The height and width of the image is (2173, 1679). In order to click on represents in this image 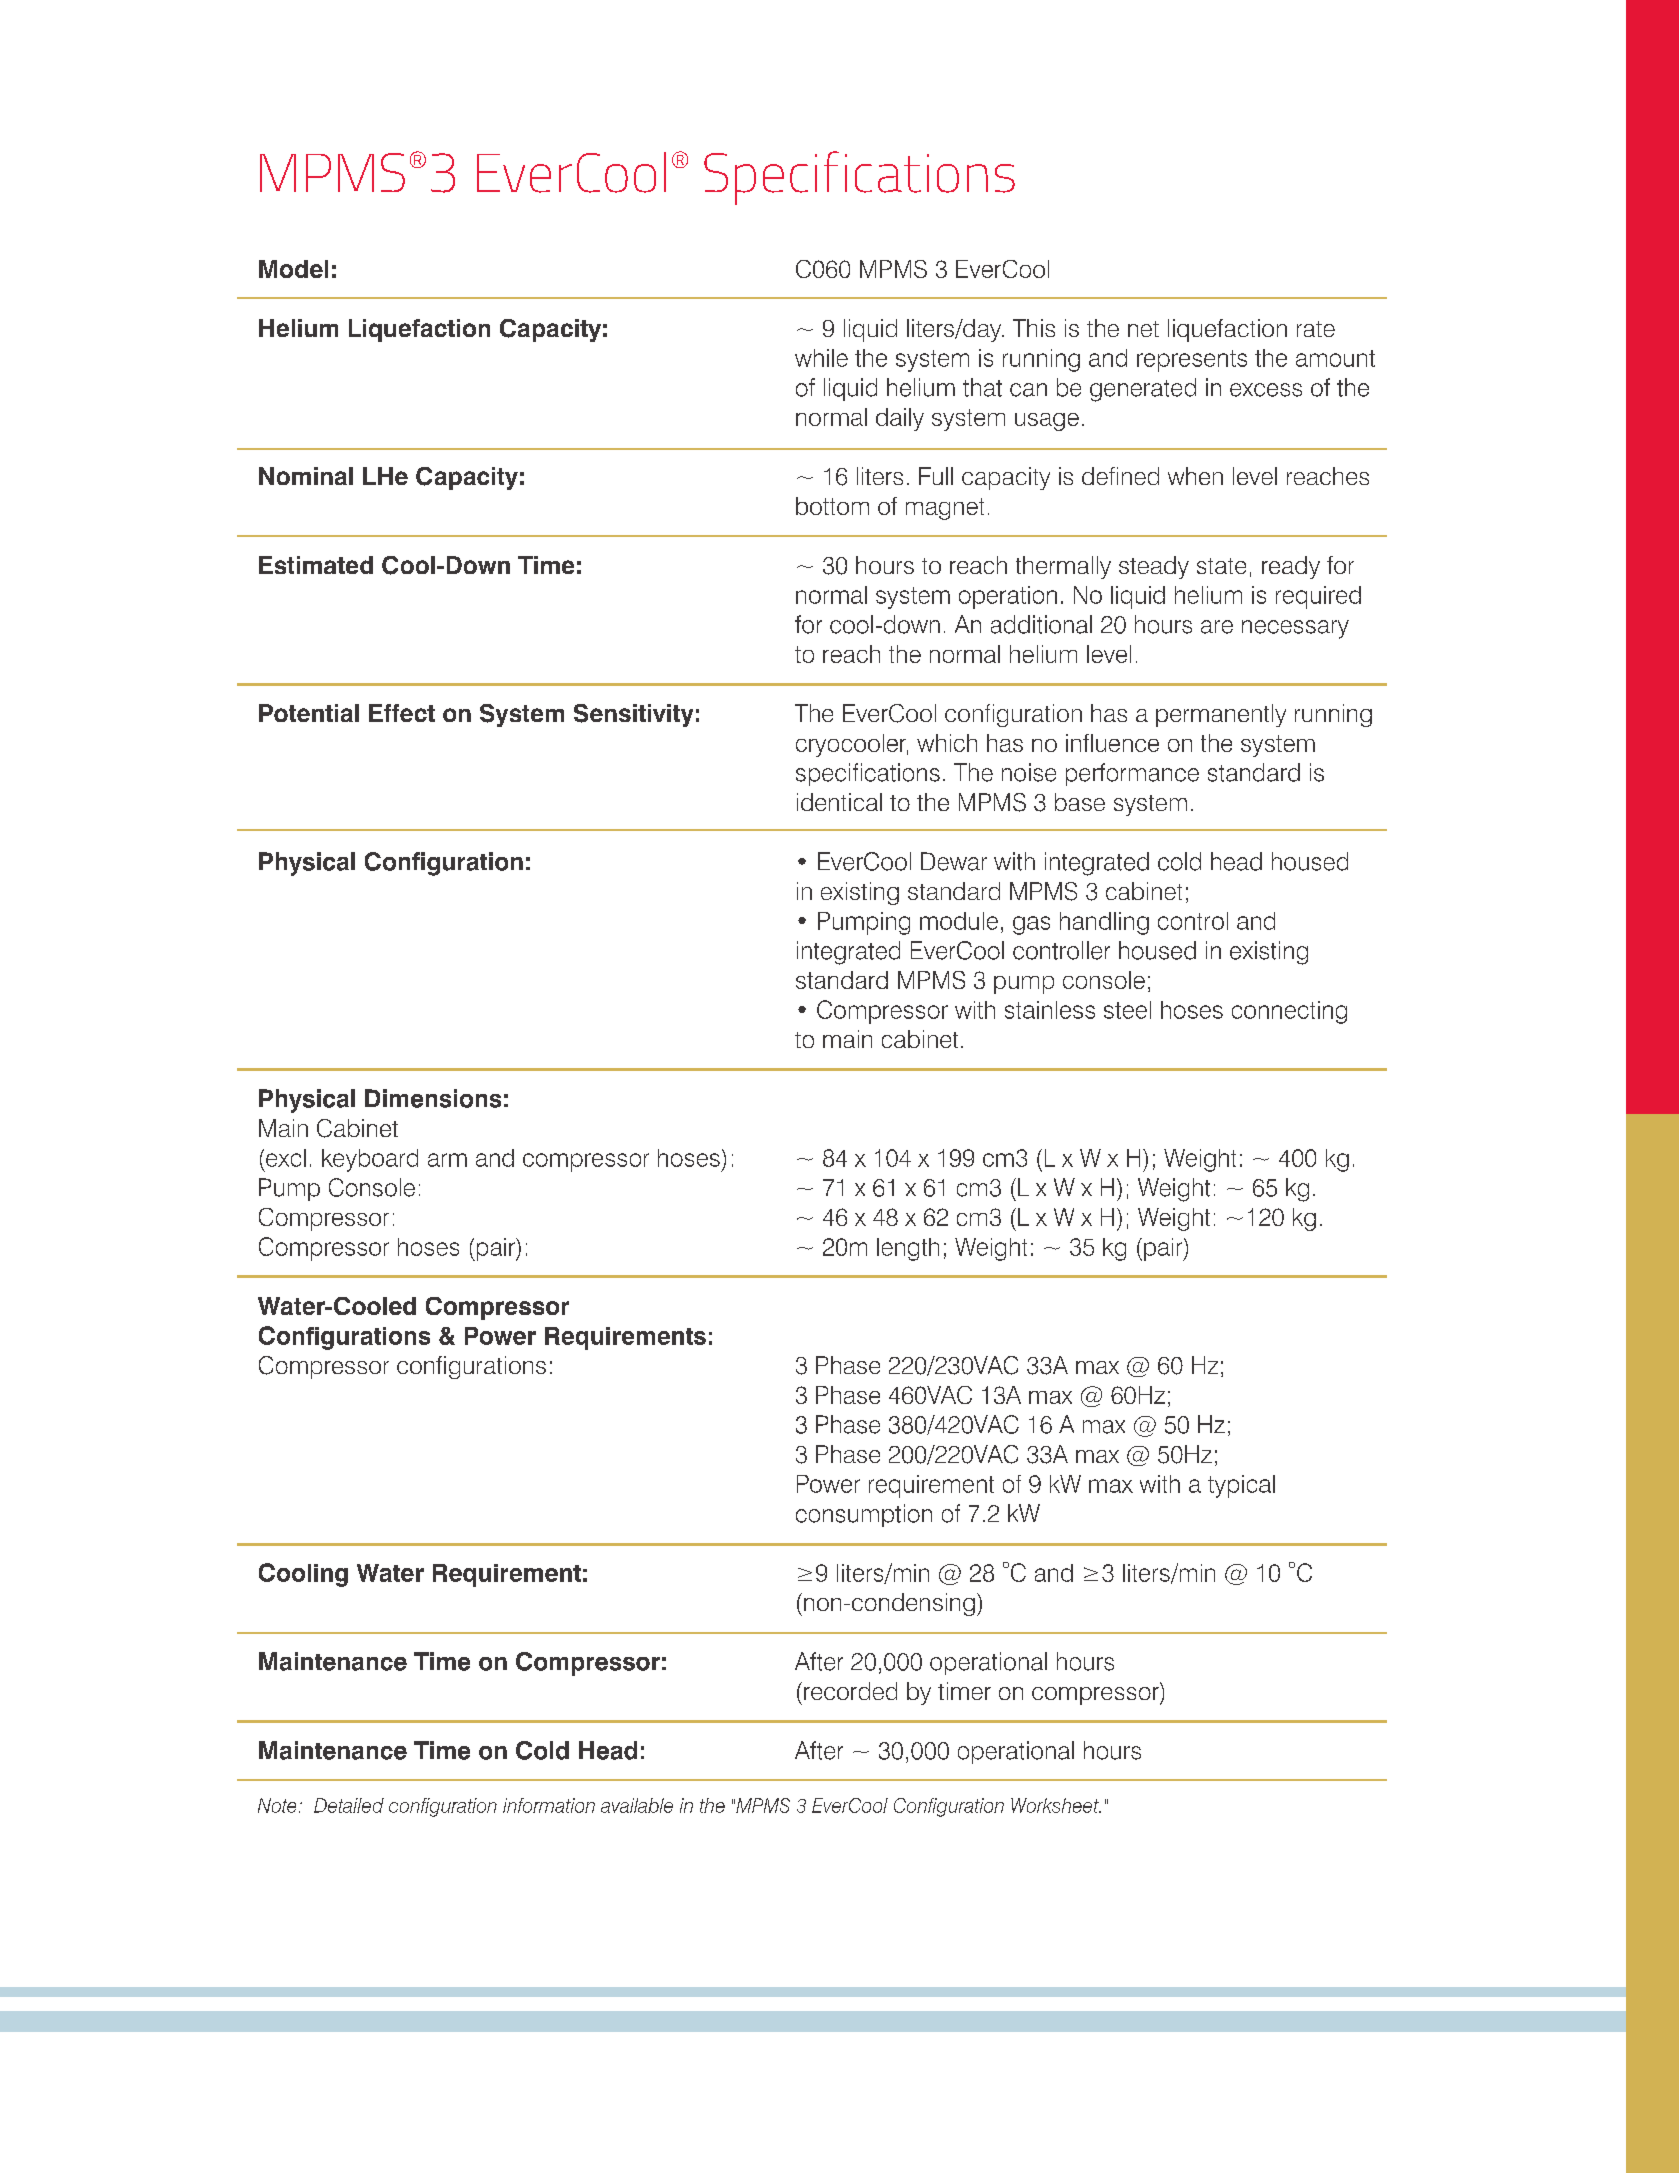, I will do `click(1192, 361)`.
